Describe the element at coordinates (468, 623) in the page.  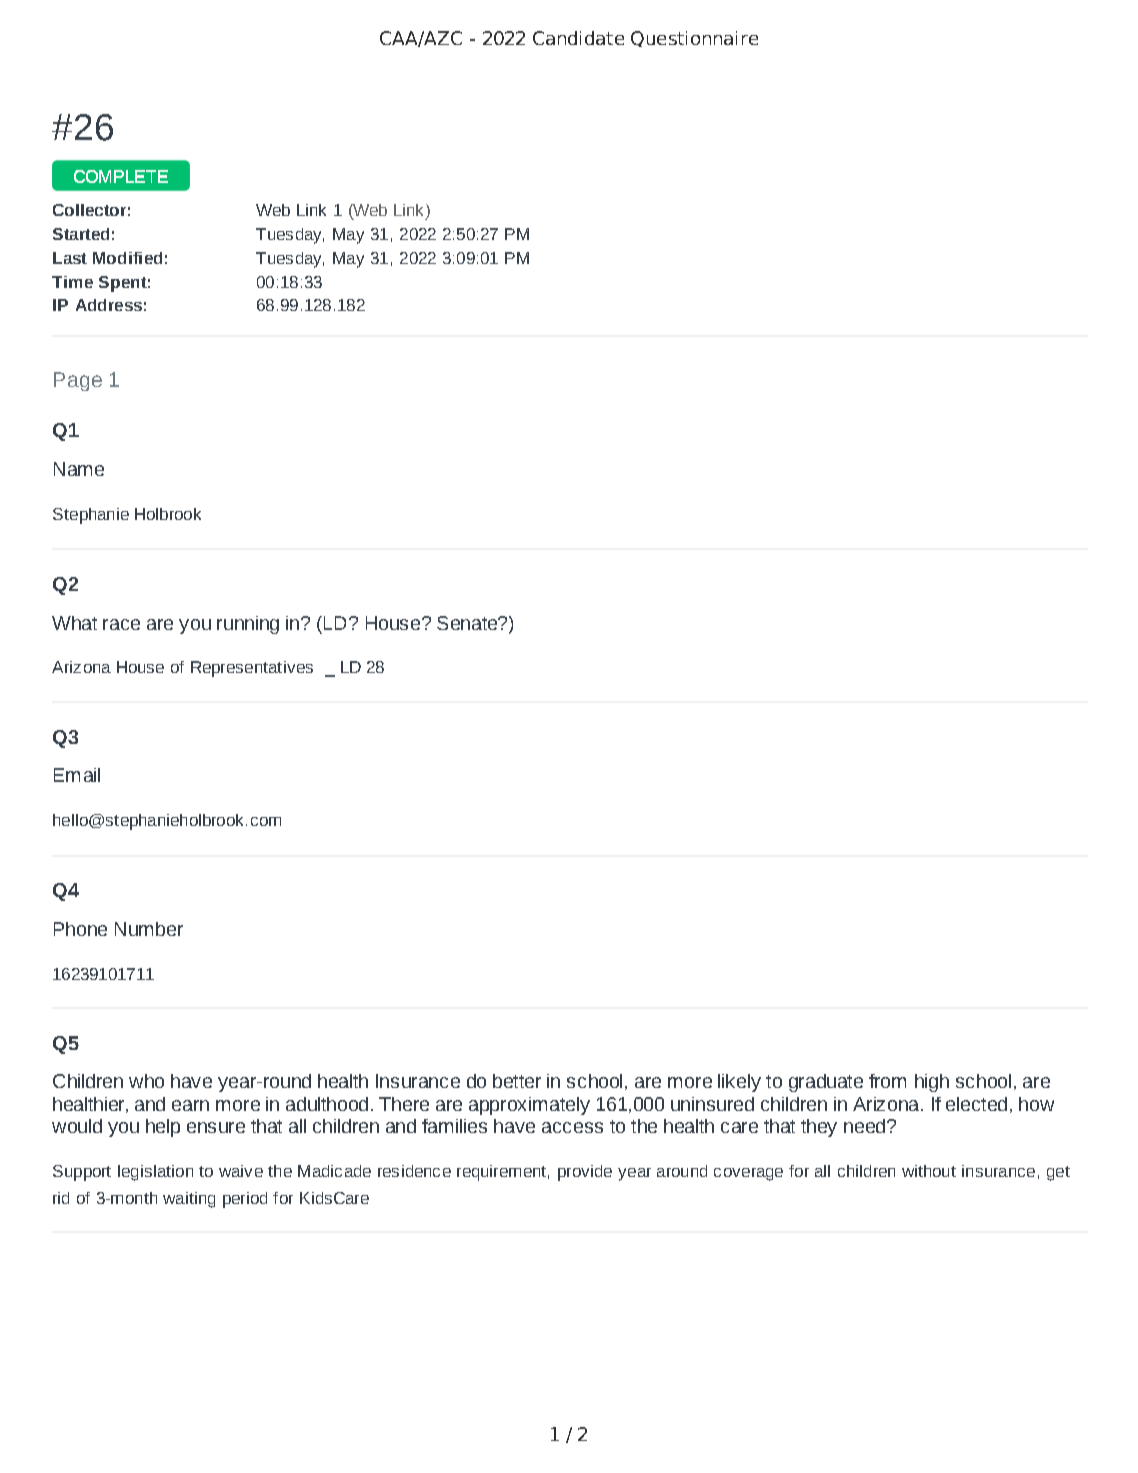
I see `Senate` at that location.
